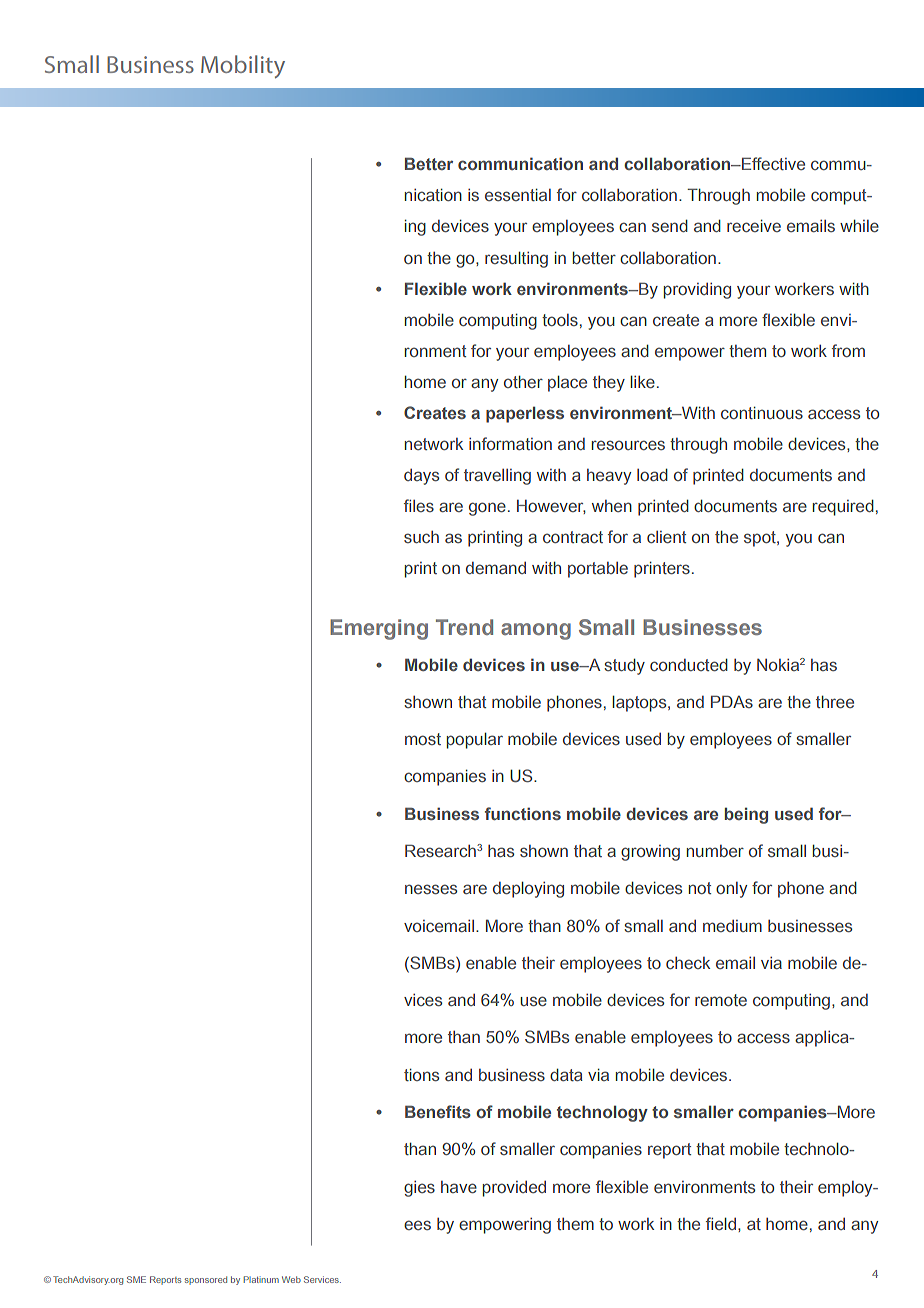 The image size is (924, 1308). I want to click on sponsored, so click(206, 1280).
